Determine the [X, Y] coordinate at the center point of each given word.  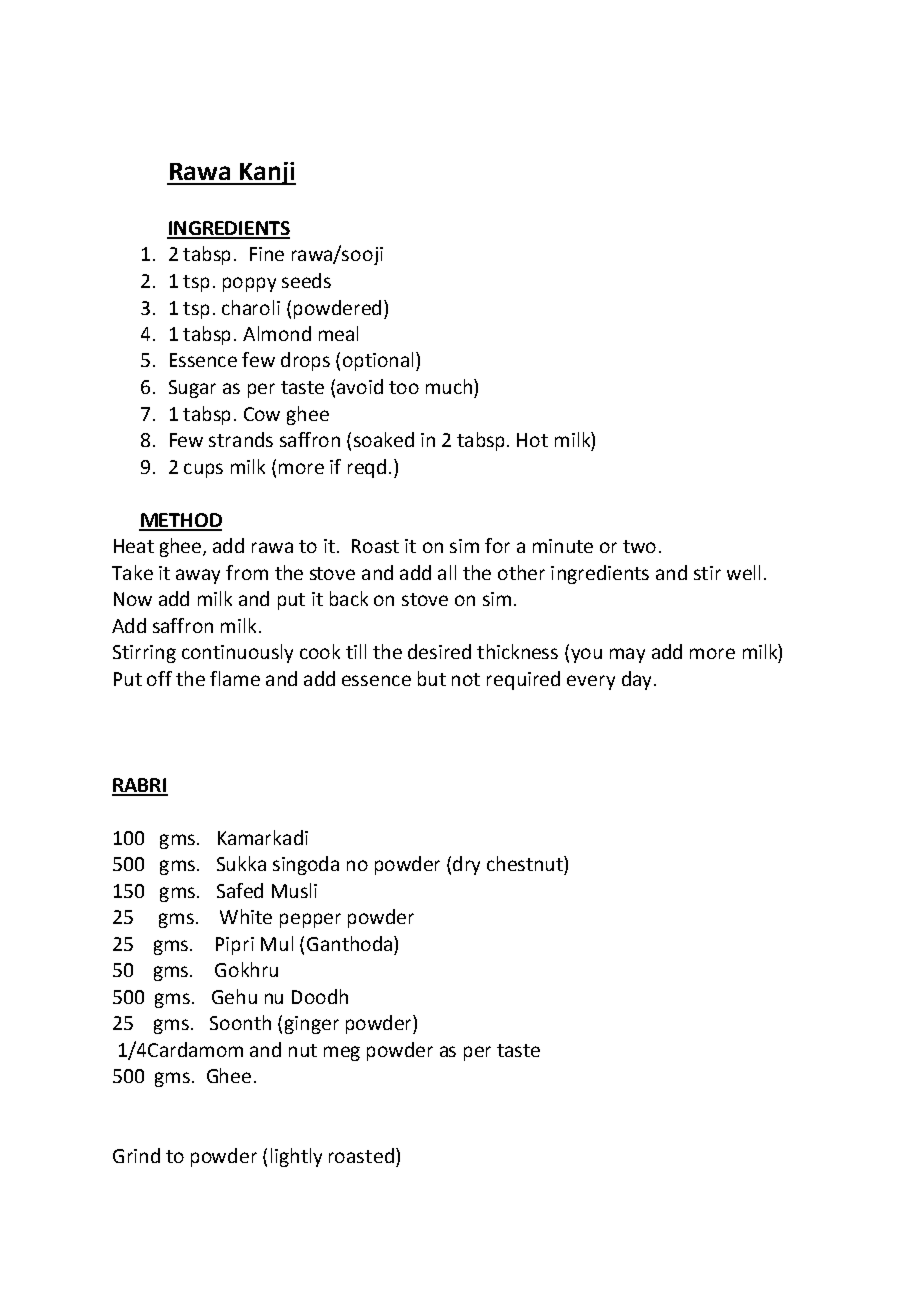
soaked [384, 439]
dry [466, 865]
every [591, 682]
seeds [306, 280]
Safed [240, 890]
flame [235, 678]
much [449, 386]
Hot [532, 440]
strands [241, 439]
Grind [136, 1155]
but [432, 678]
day [638, 680]
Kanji [266, 173]
